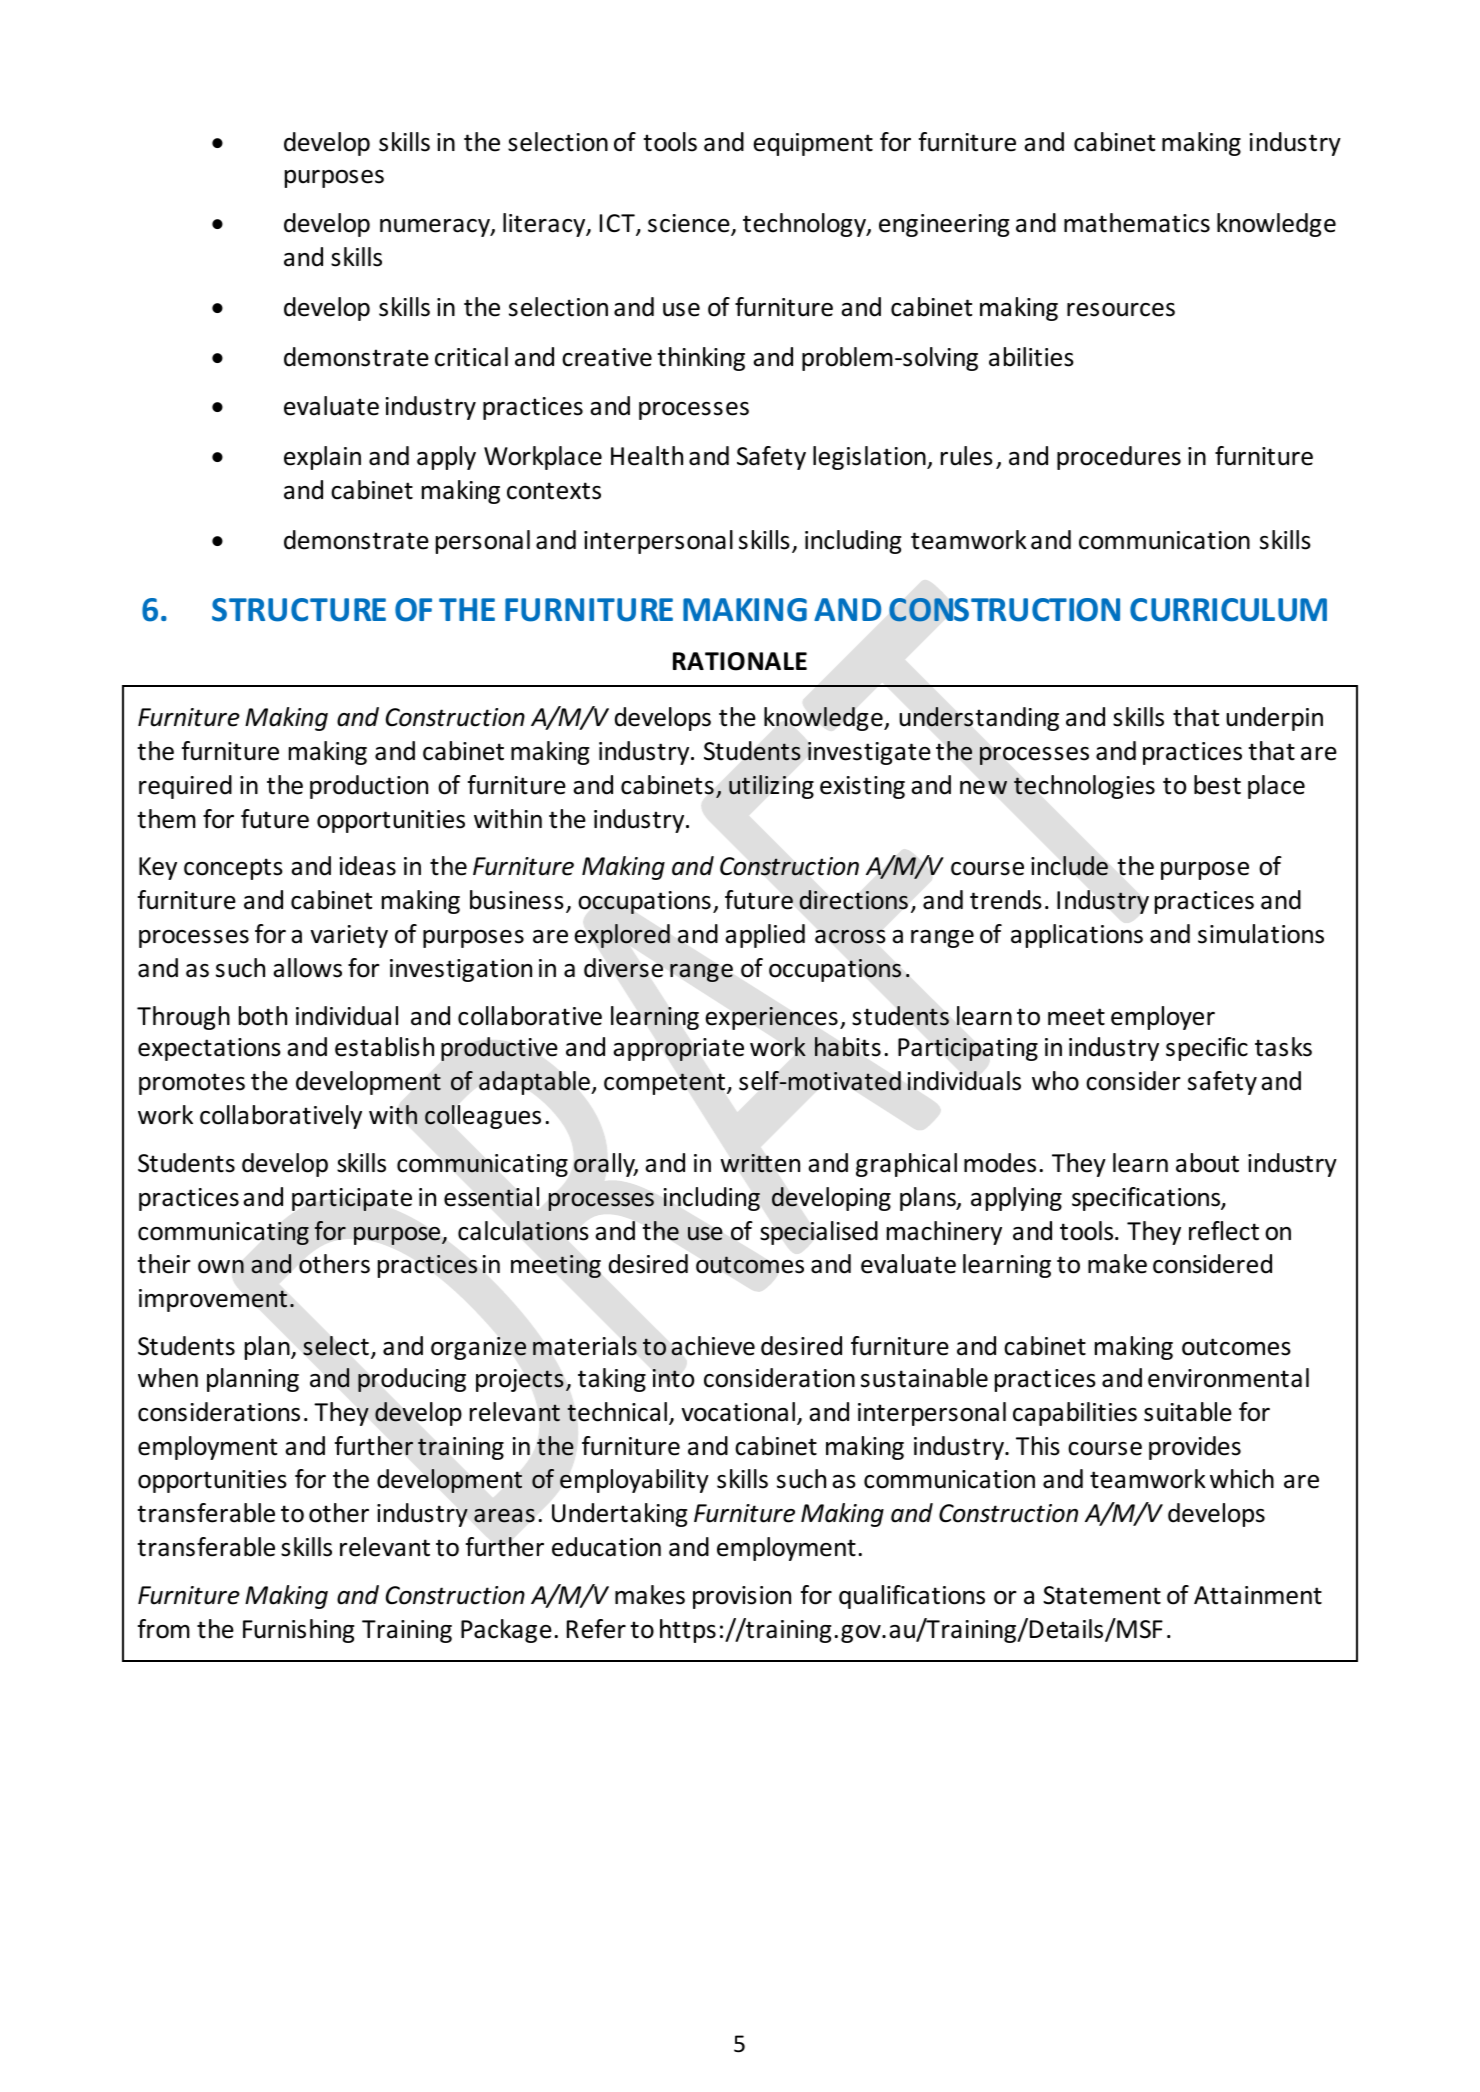 Image resolution: width=1480 pixels, height=2092 pixels. I want to click on RATIONALE, so click(740, 661).
